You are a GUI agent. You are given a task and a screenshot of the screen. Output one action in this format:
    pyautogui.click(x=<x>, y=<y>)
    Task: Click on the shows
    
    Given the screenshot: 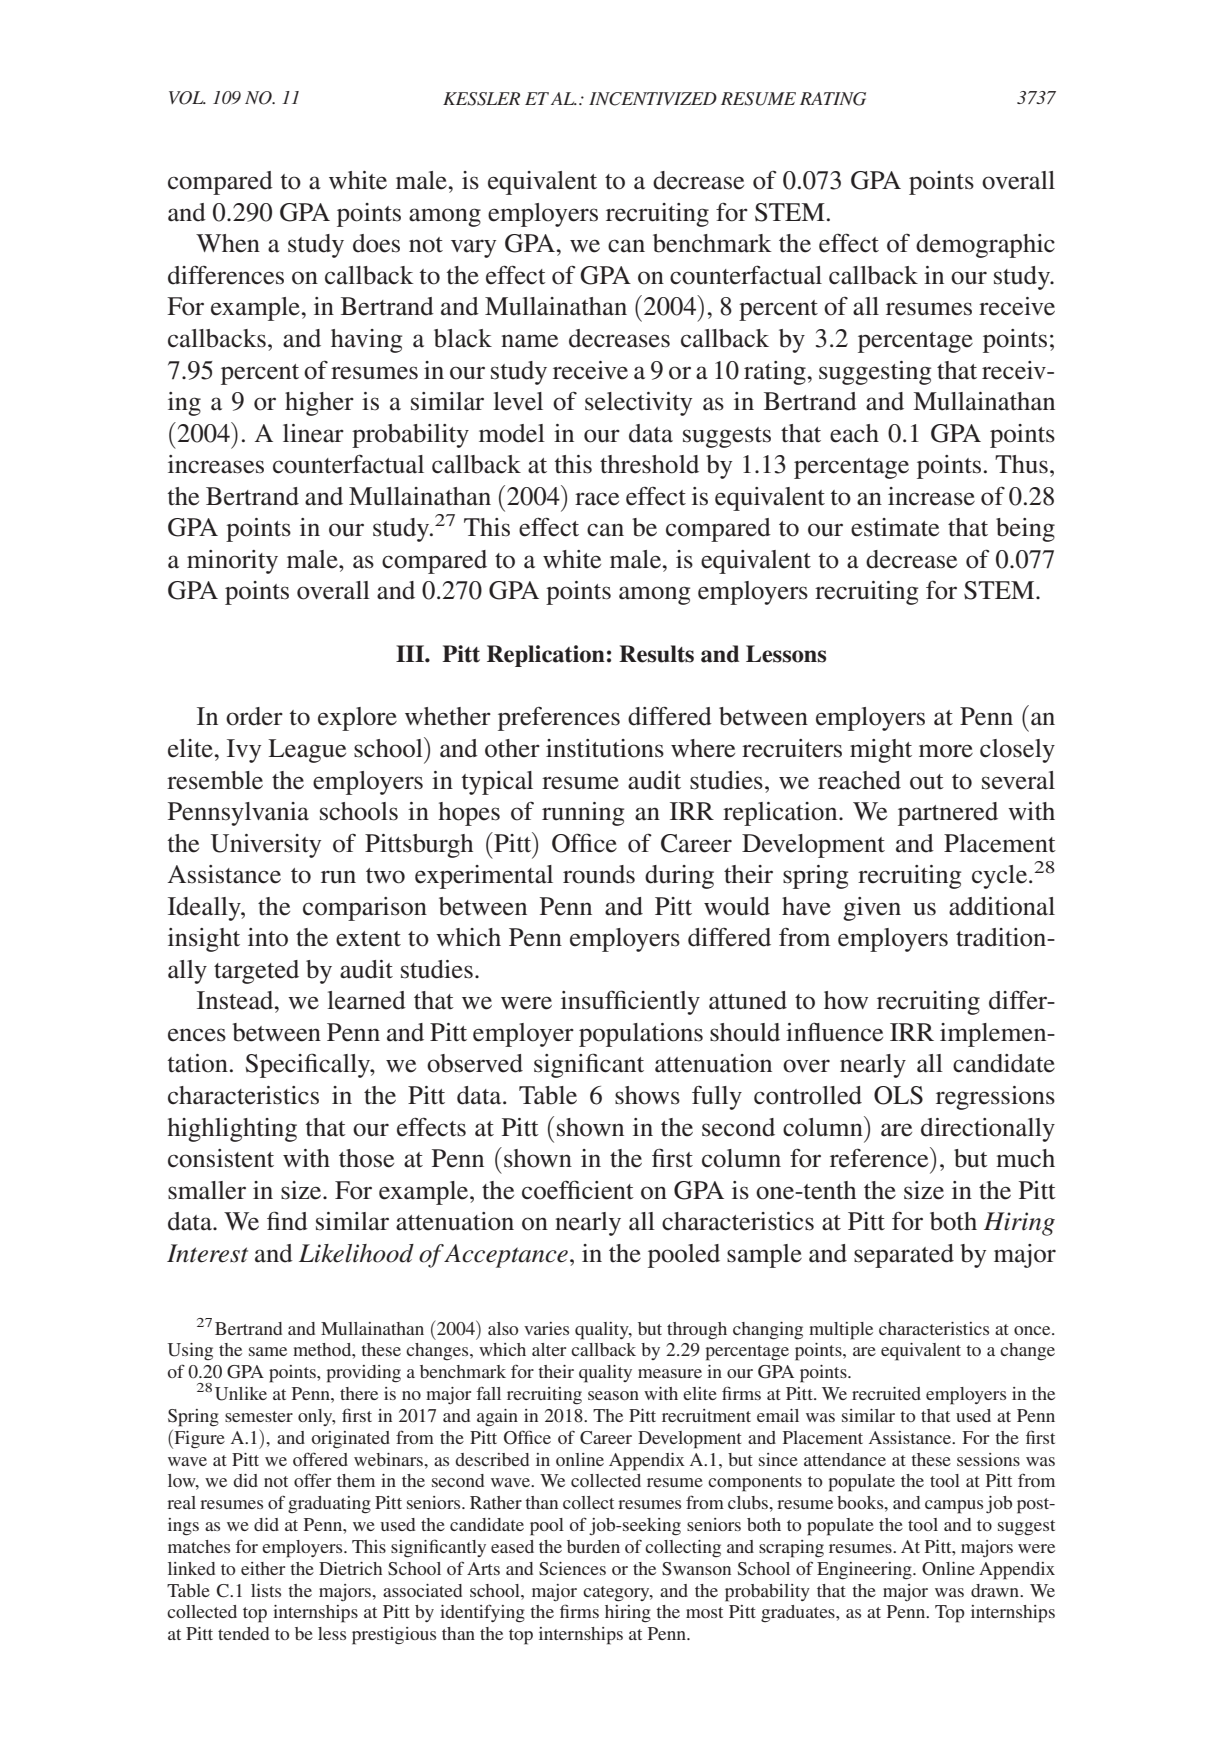 What is the action you would take?
    pyautogui.click(x=647, y=1095)
